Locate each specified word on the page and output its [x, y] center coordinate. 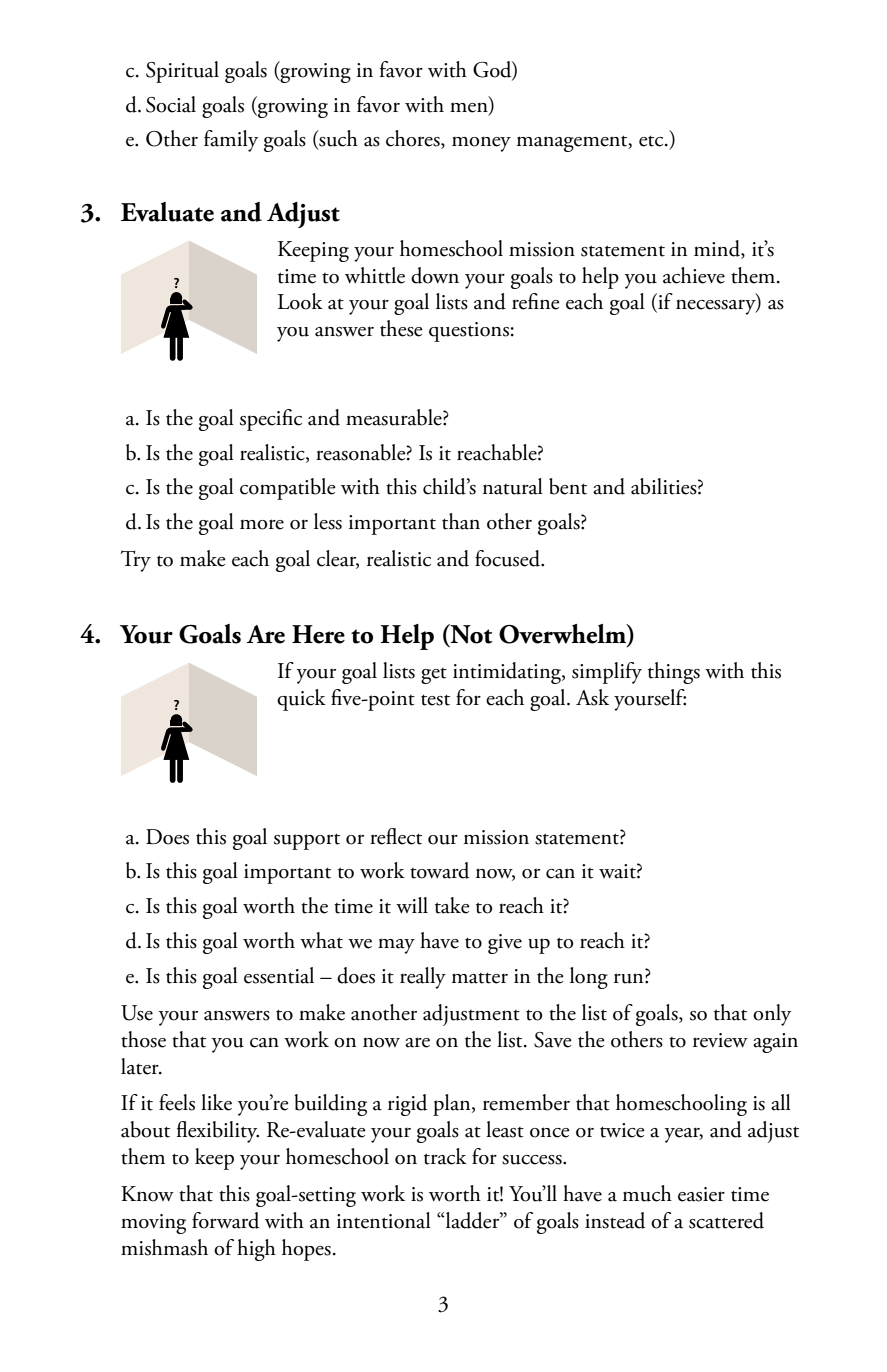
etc [652, 141]
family [231, 141]
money [481, 144]
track [445, 1156]
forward [225, 1220]
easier [701, 1194]
